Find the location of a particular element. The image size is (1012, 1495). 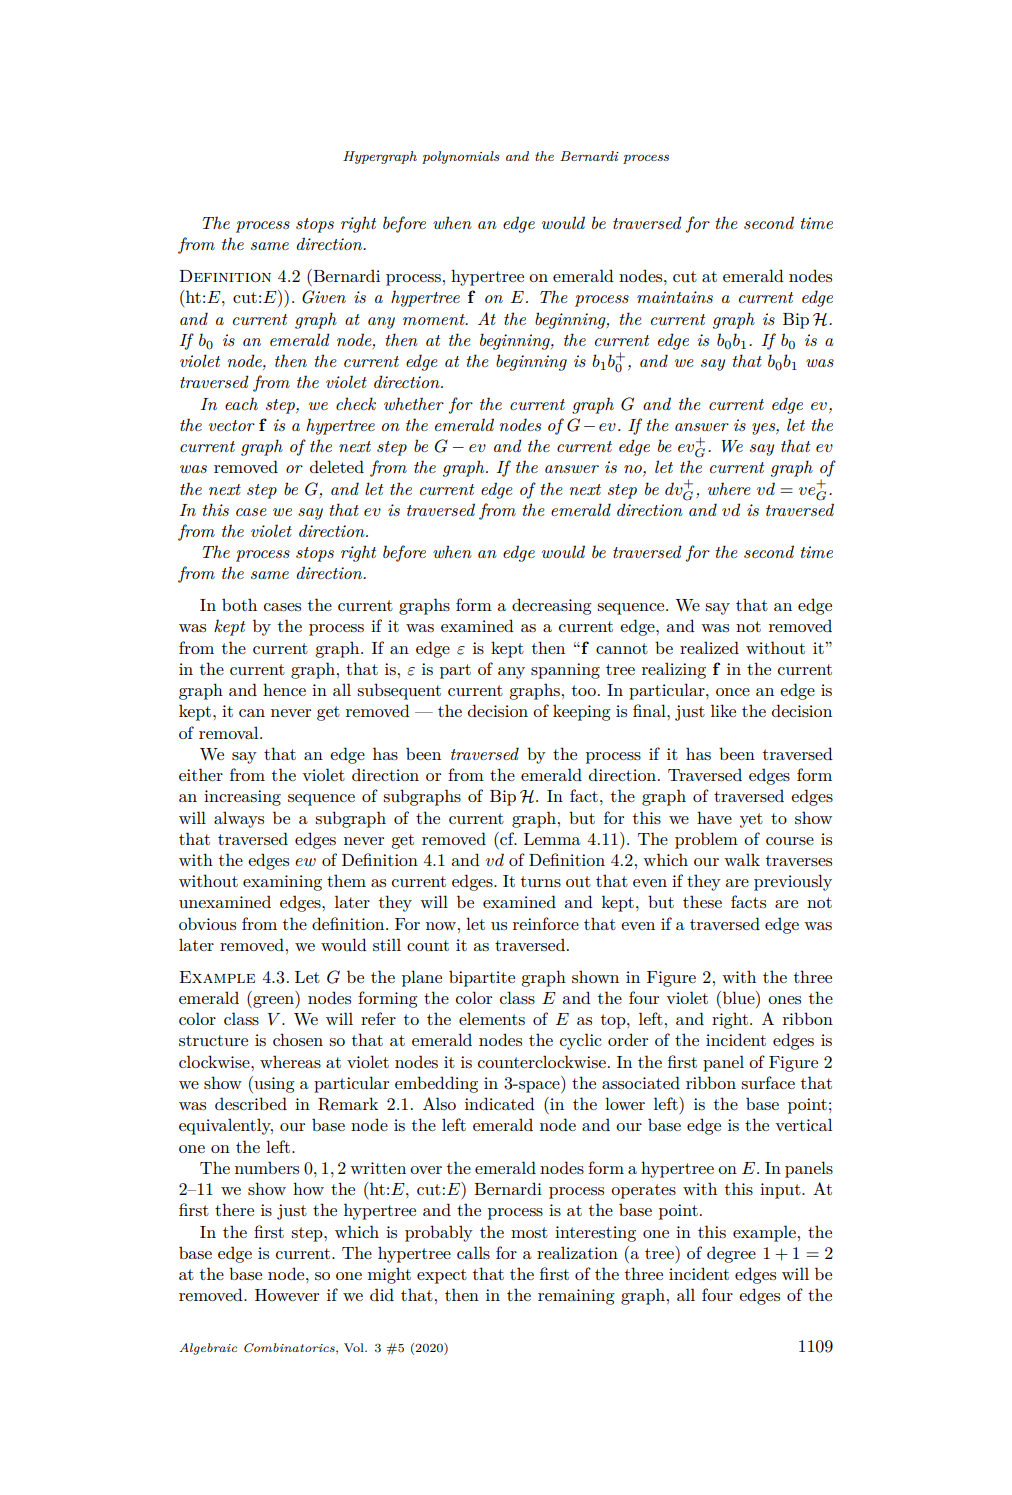

like is located at coordinates (723, 710).
